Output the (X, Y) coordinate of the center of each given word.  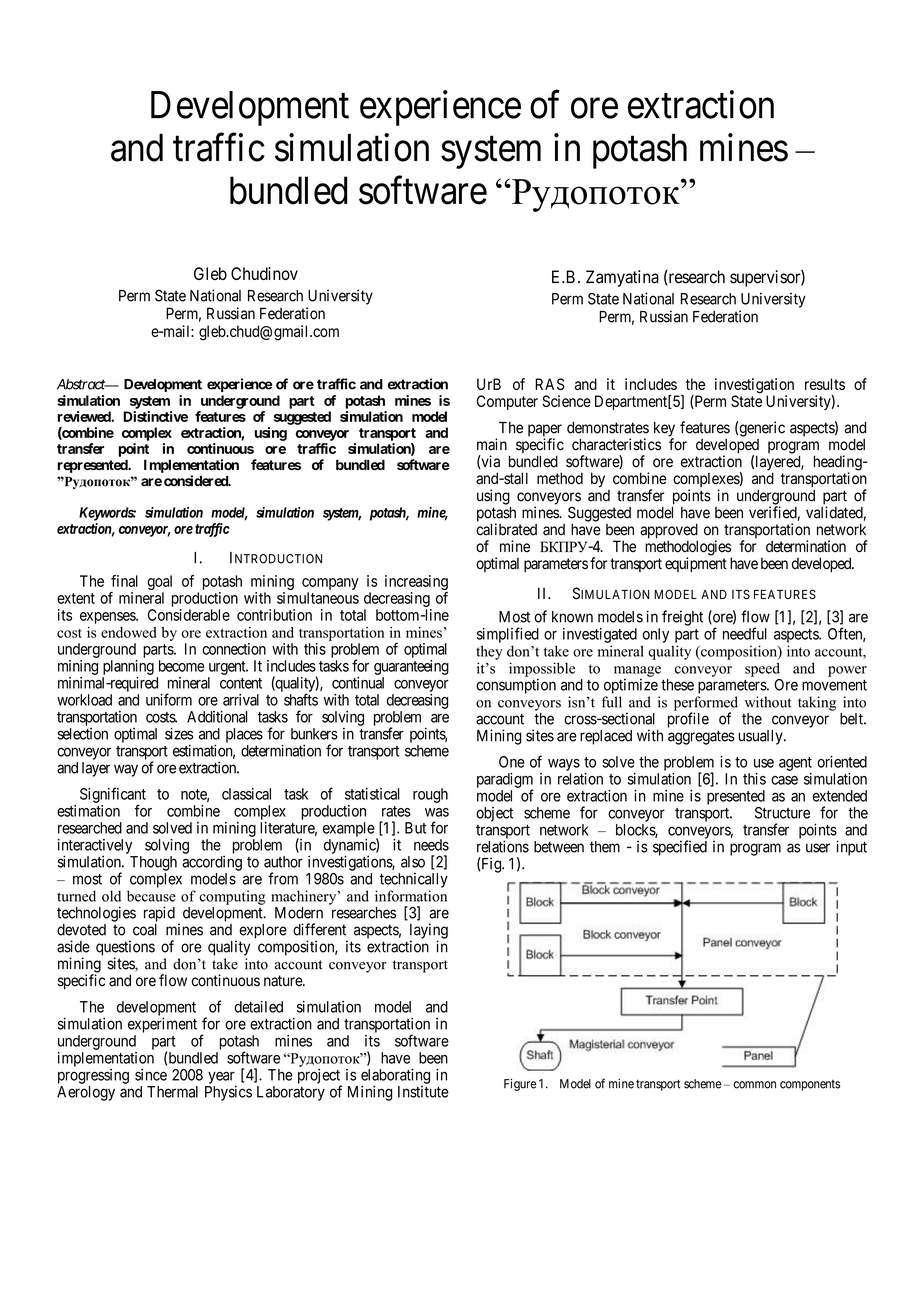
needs (431, 845)
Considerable (189, 615)
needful (745, 633)
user (818, 848)
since (151, 1075)
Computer (507, 402)
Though (153, 863)
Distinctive (155, 416)
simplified (508, 635)
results (825, 384)
